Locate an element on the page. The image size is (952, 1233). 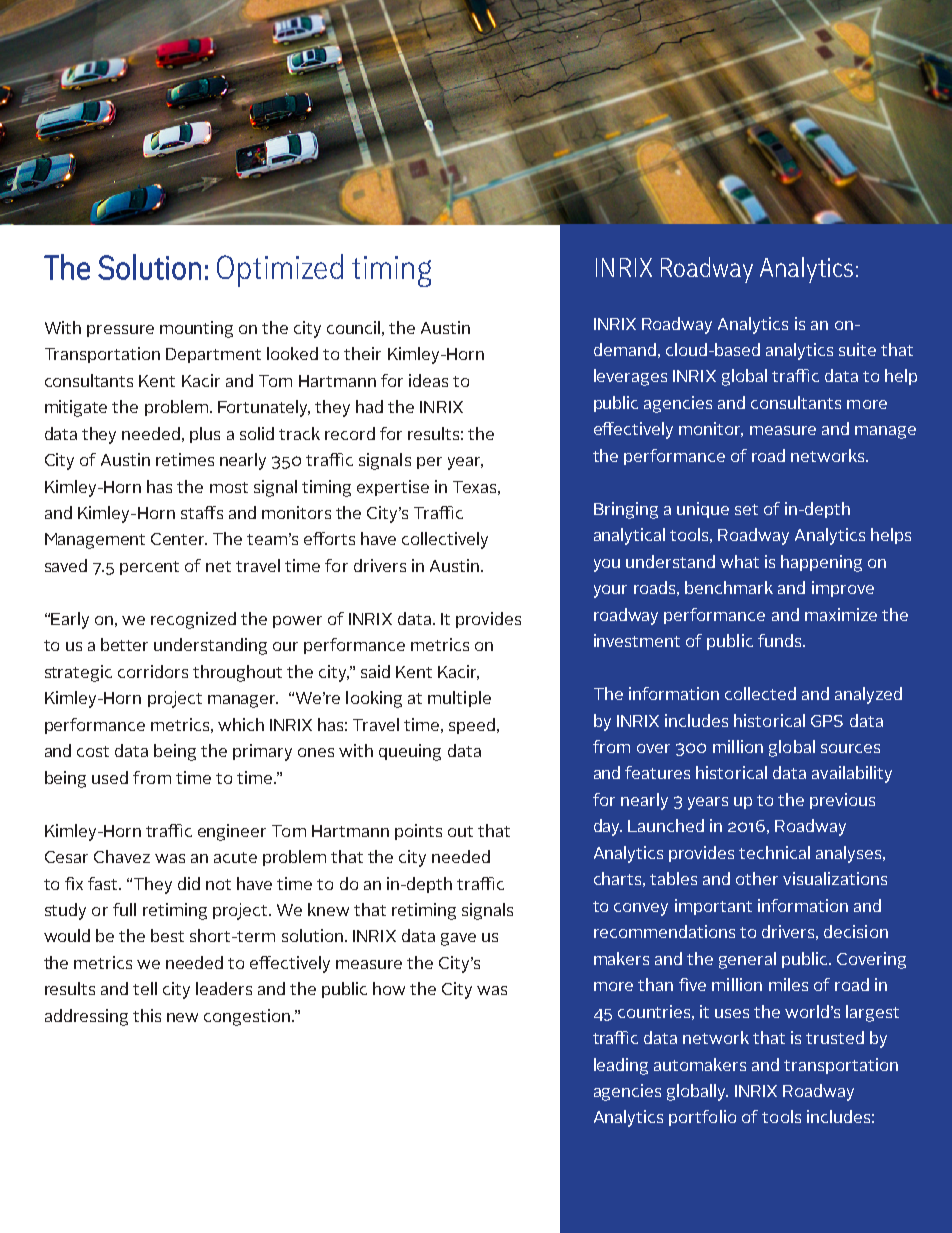
set is located at coordinates (746, 509).
